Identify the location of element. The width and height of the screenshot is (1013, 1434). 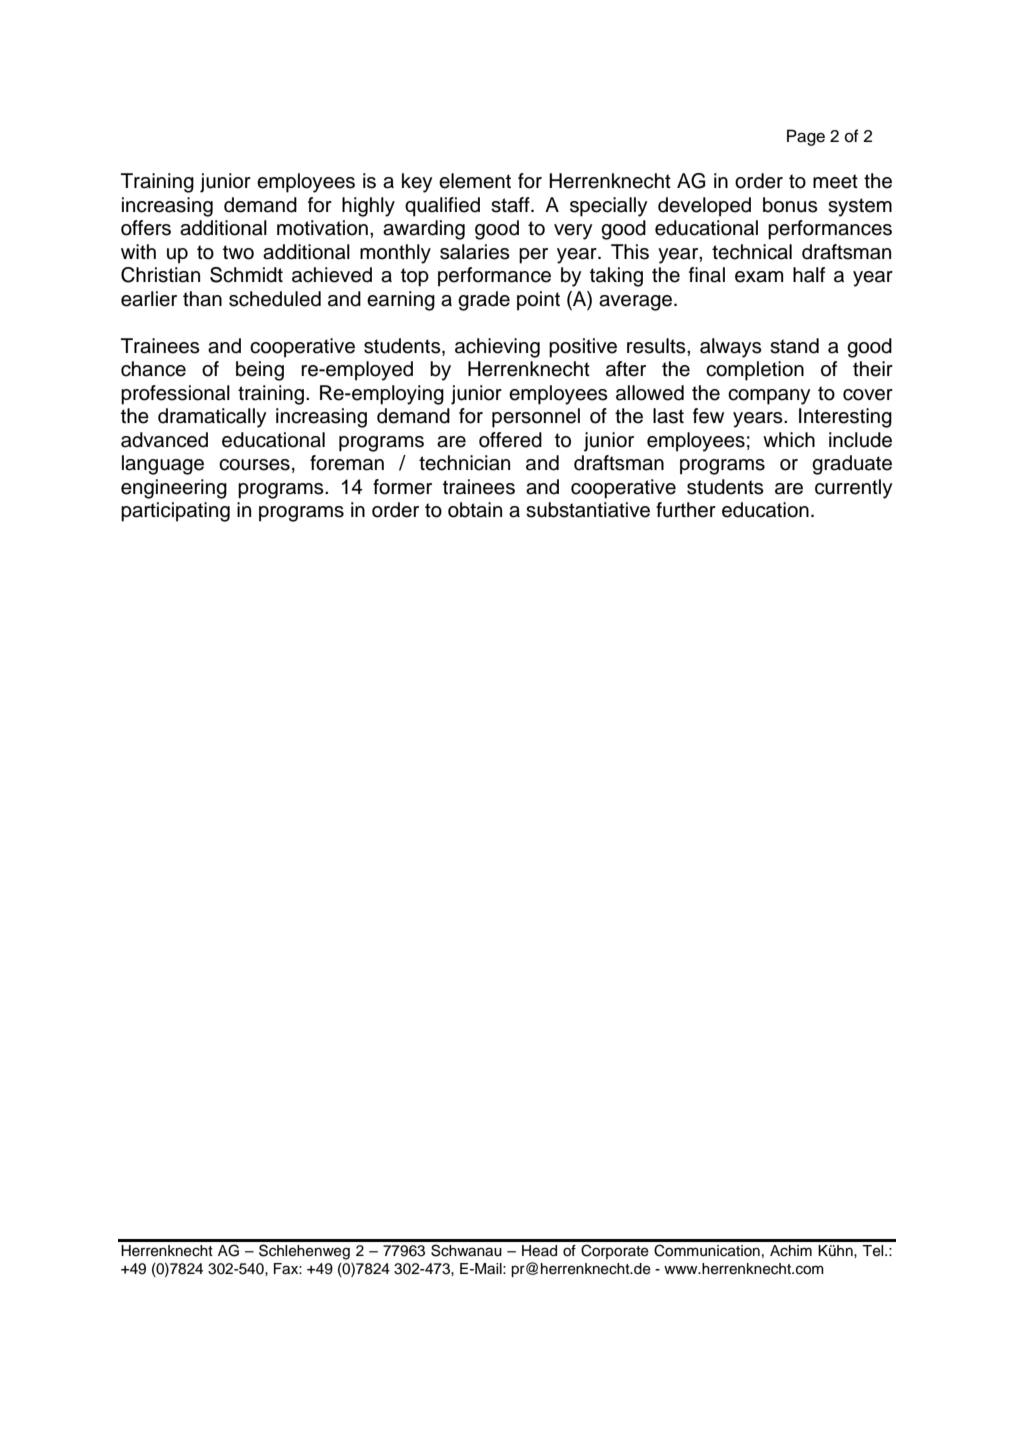
(475, 181).
